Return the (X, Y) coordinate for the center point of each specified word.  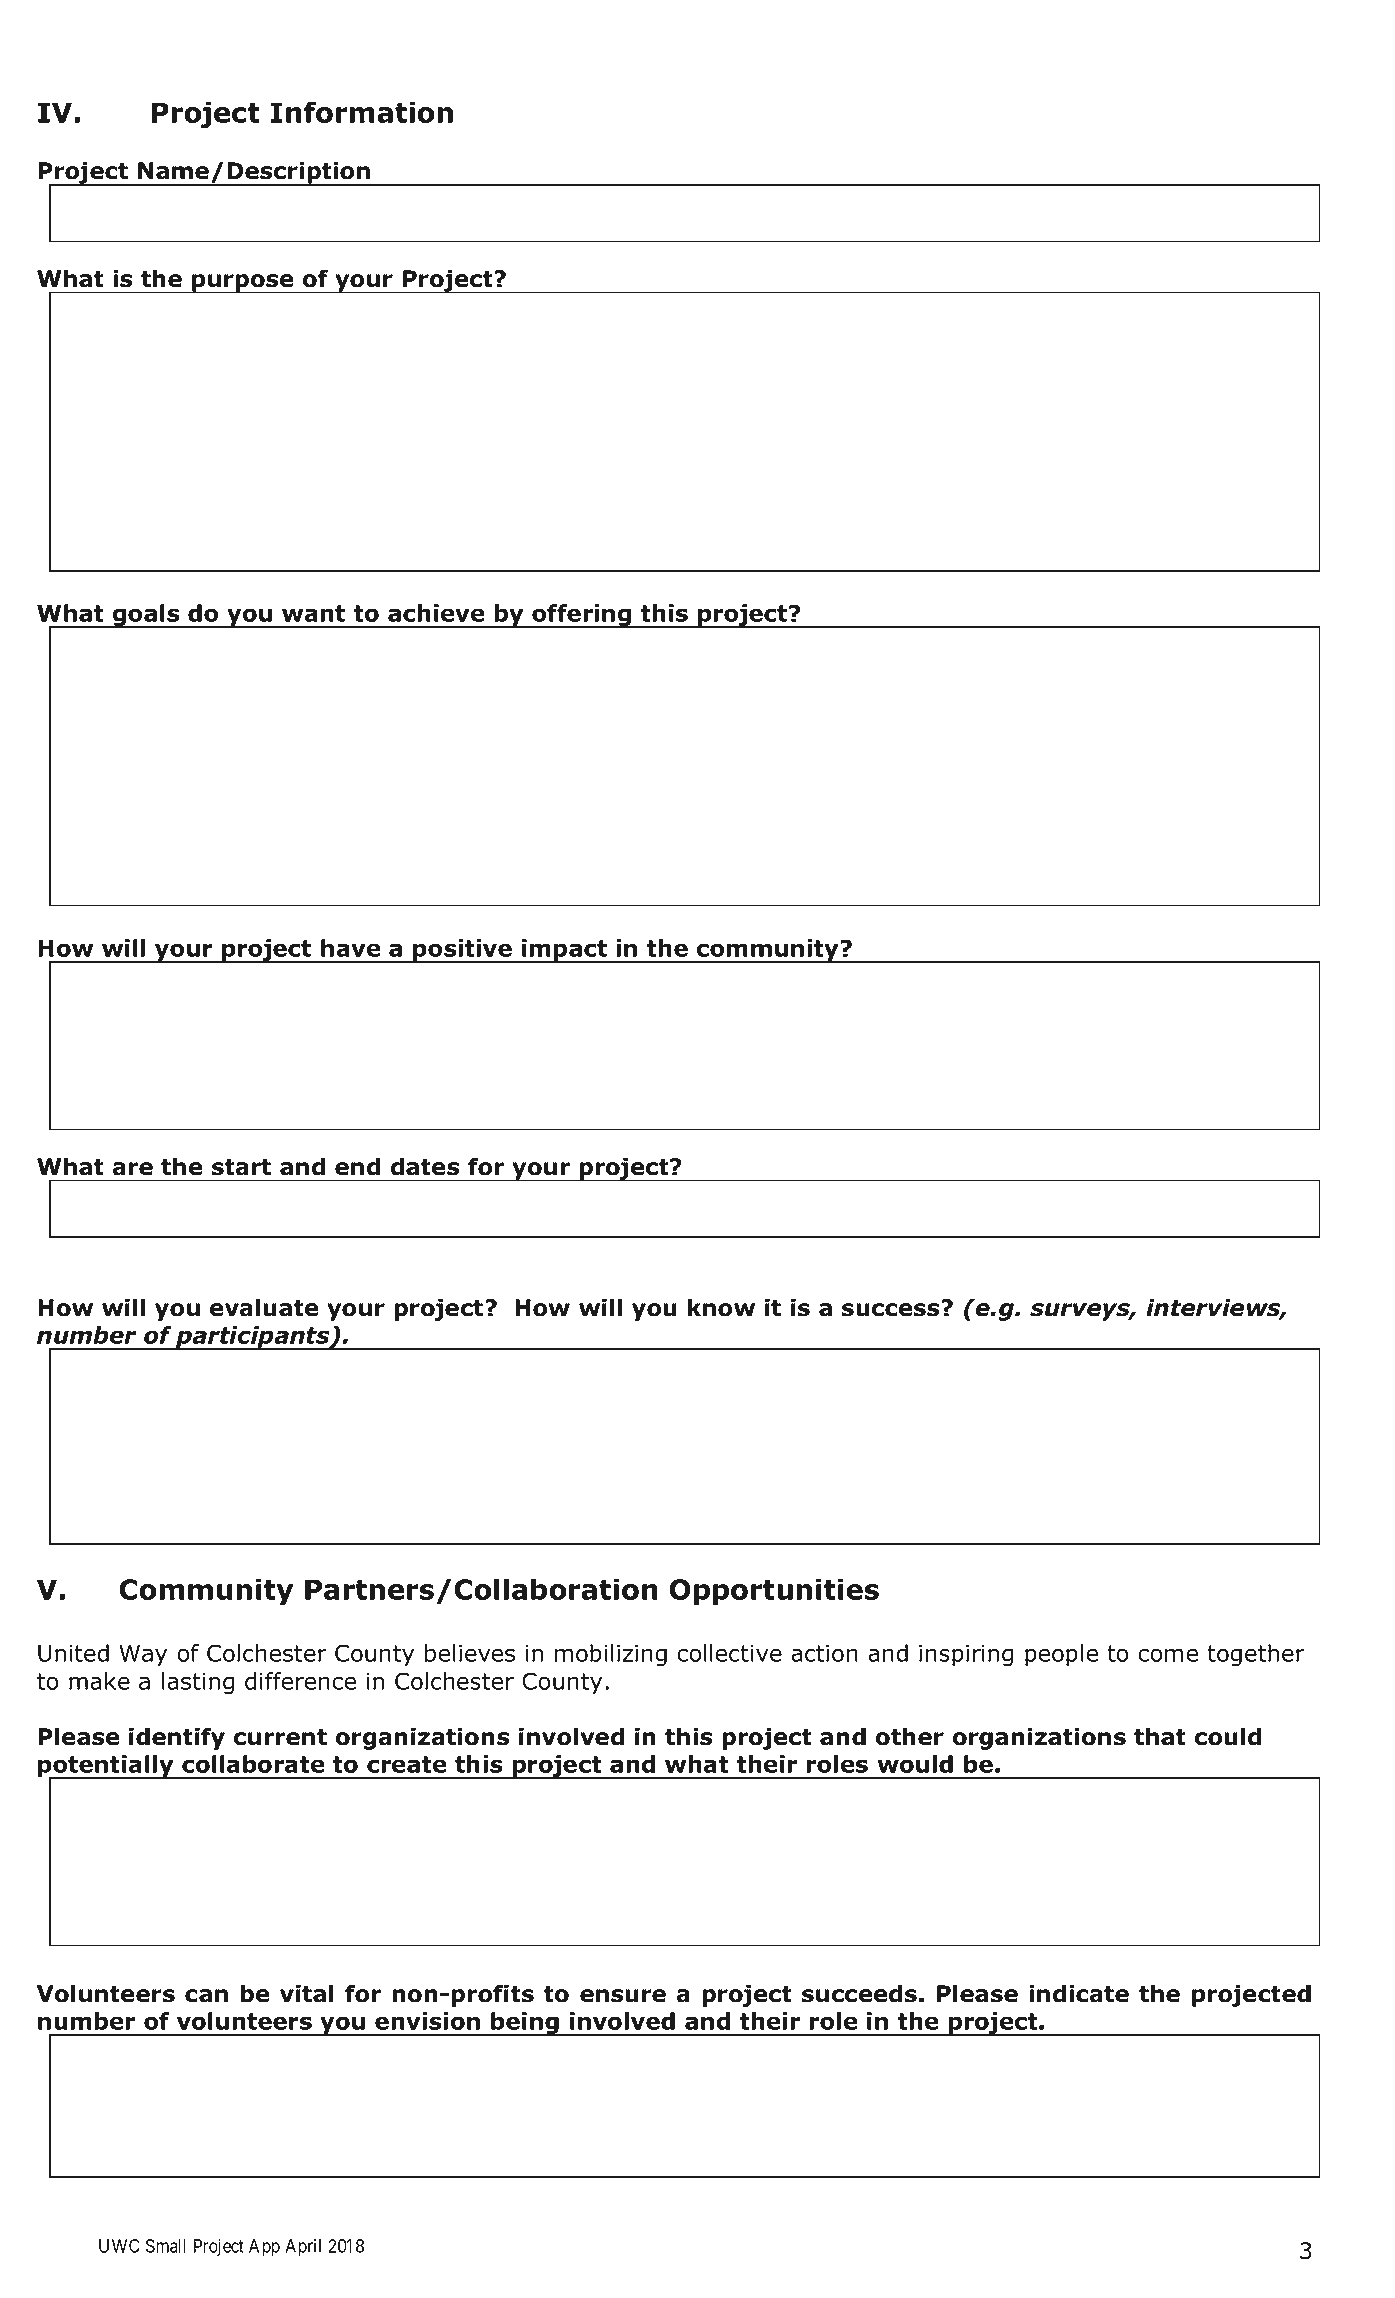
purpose (243, 283)
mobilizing (611, 1655)
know (721, 1307)
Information (361, 112)
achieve (436, 613)
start (241, 1167)
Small (166, 2246)
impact (565, 951)
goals (146, 616)
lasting (198, 1683)
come (1168, 1655)
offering (582, 616)
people (1061, 1655)
